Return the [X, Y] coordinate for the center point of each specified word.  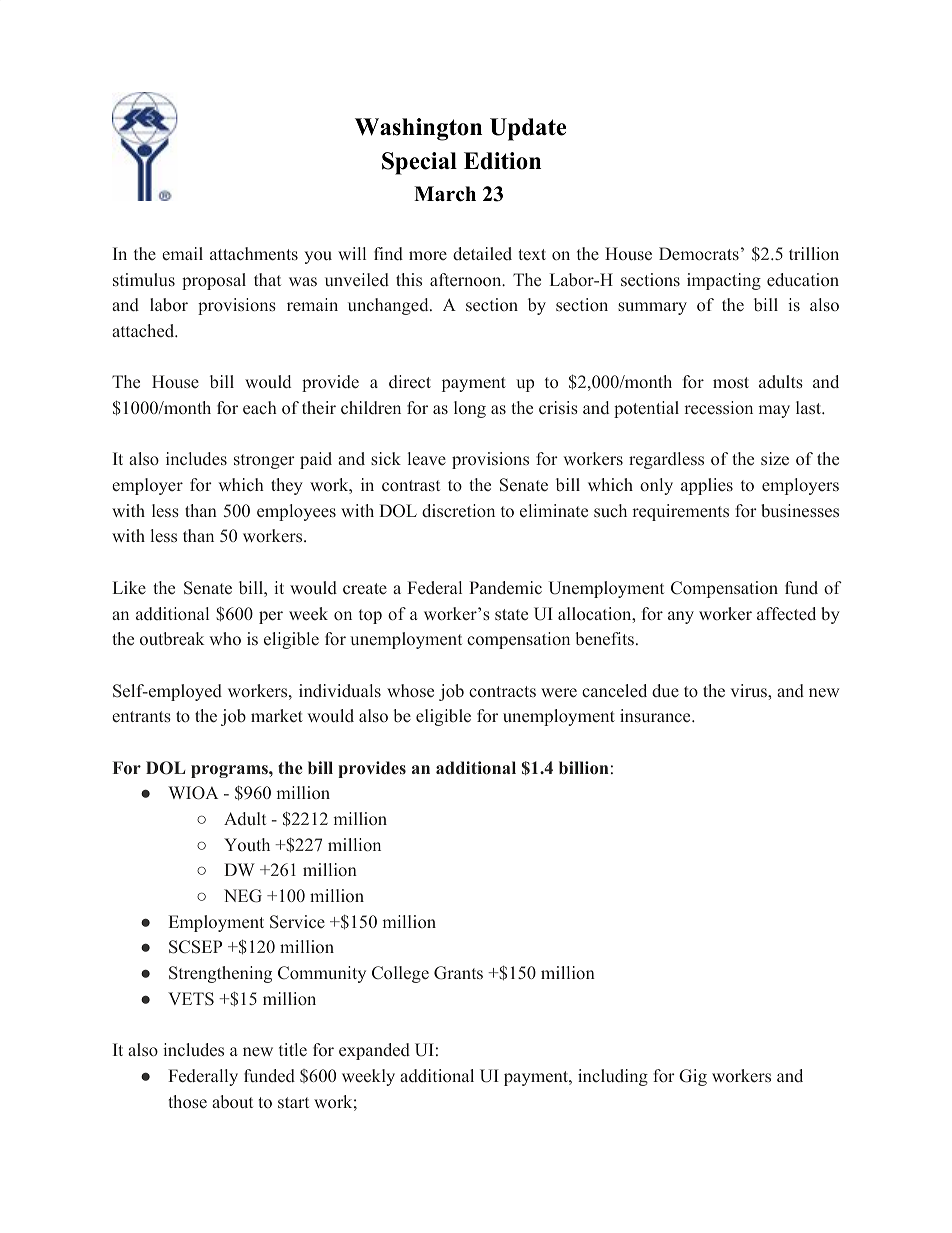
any [681, 617]
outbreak [172, 639]
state [511, 614]
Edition [502, 161]
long [470, 409]
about [232, 1102]
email [182, 254]
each [260, 407]
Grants [458, 973]
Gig [693, 1077]
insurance [655, 715]
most [731, 382]
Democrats [699, 253]
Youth [247, 844]
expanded [374, 1051]
